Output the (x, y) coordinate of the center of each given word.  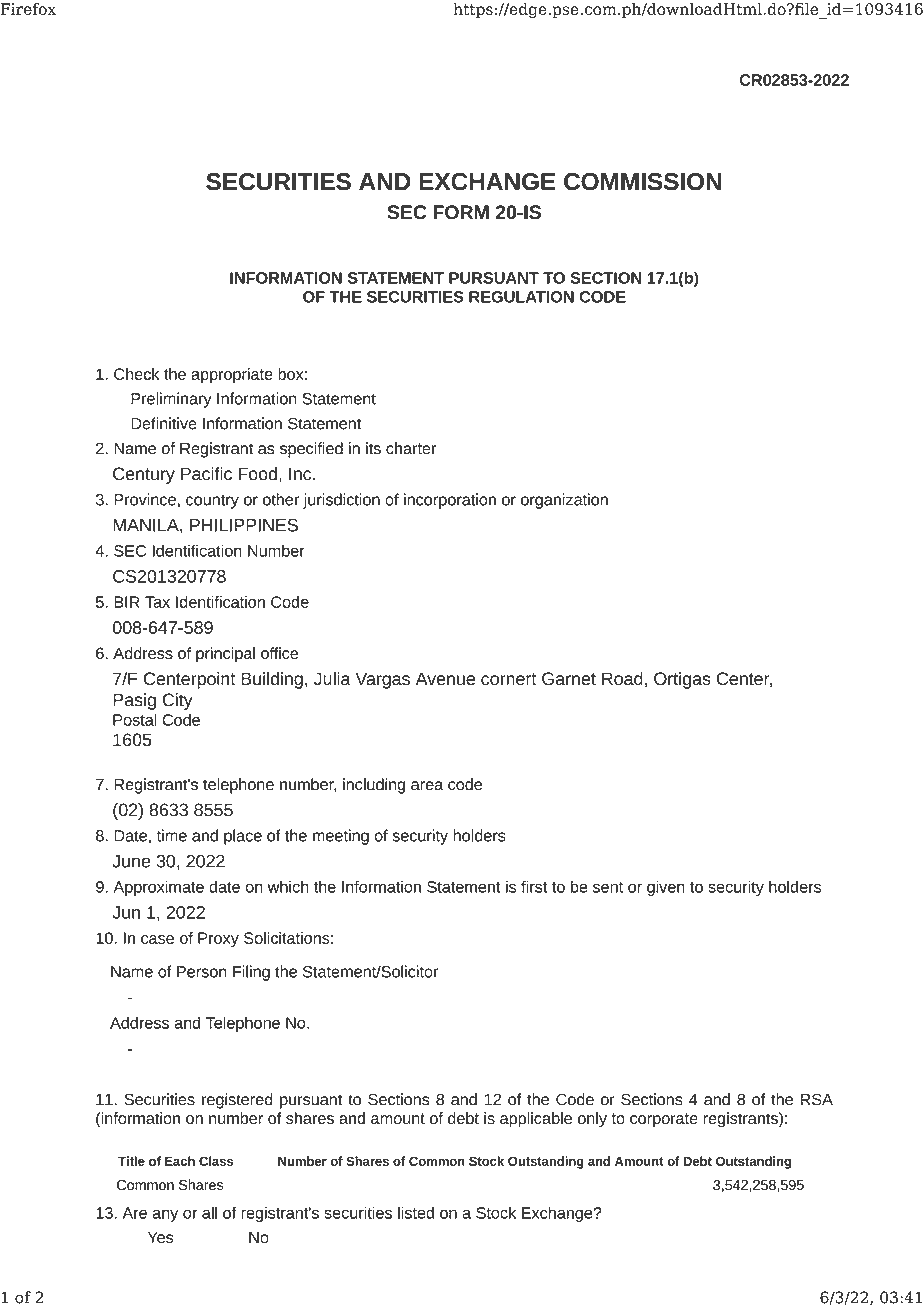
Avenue (445, 679)
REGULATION (521, 297)
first (534, 886)
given (666, 888)
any (165, 1215)
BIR (127, 602)
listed (416, 1212)
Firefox (28, 9)
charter (411, 448)
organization (564, 501)
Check (136, 374)
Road (622, 679)
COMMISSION (642, 182)
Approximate (158, 888)
